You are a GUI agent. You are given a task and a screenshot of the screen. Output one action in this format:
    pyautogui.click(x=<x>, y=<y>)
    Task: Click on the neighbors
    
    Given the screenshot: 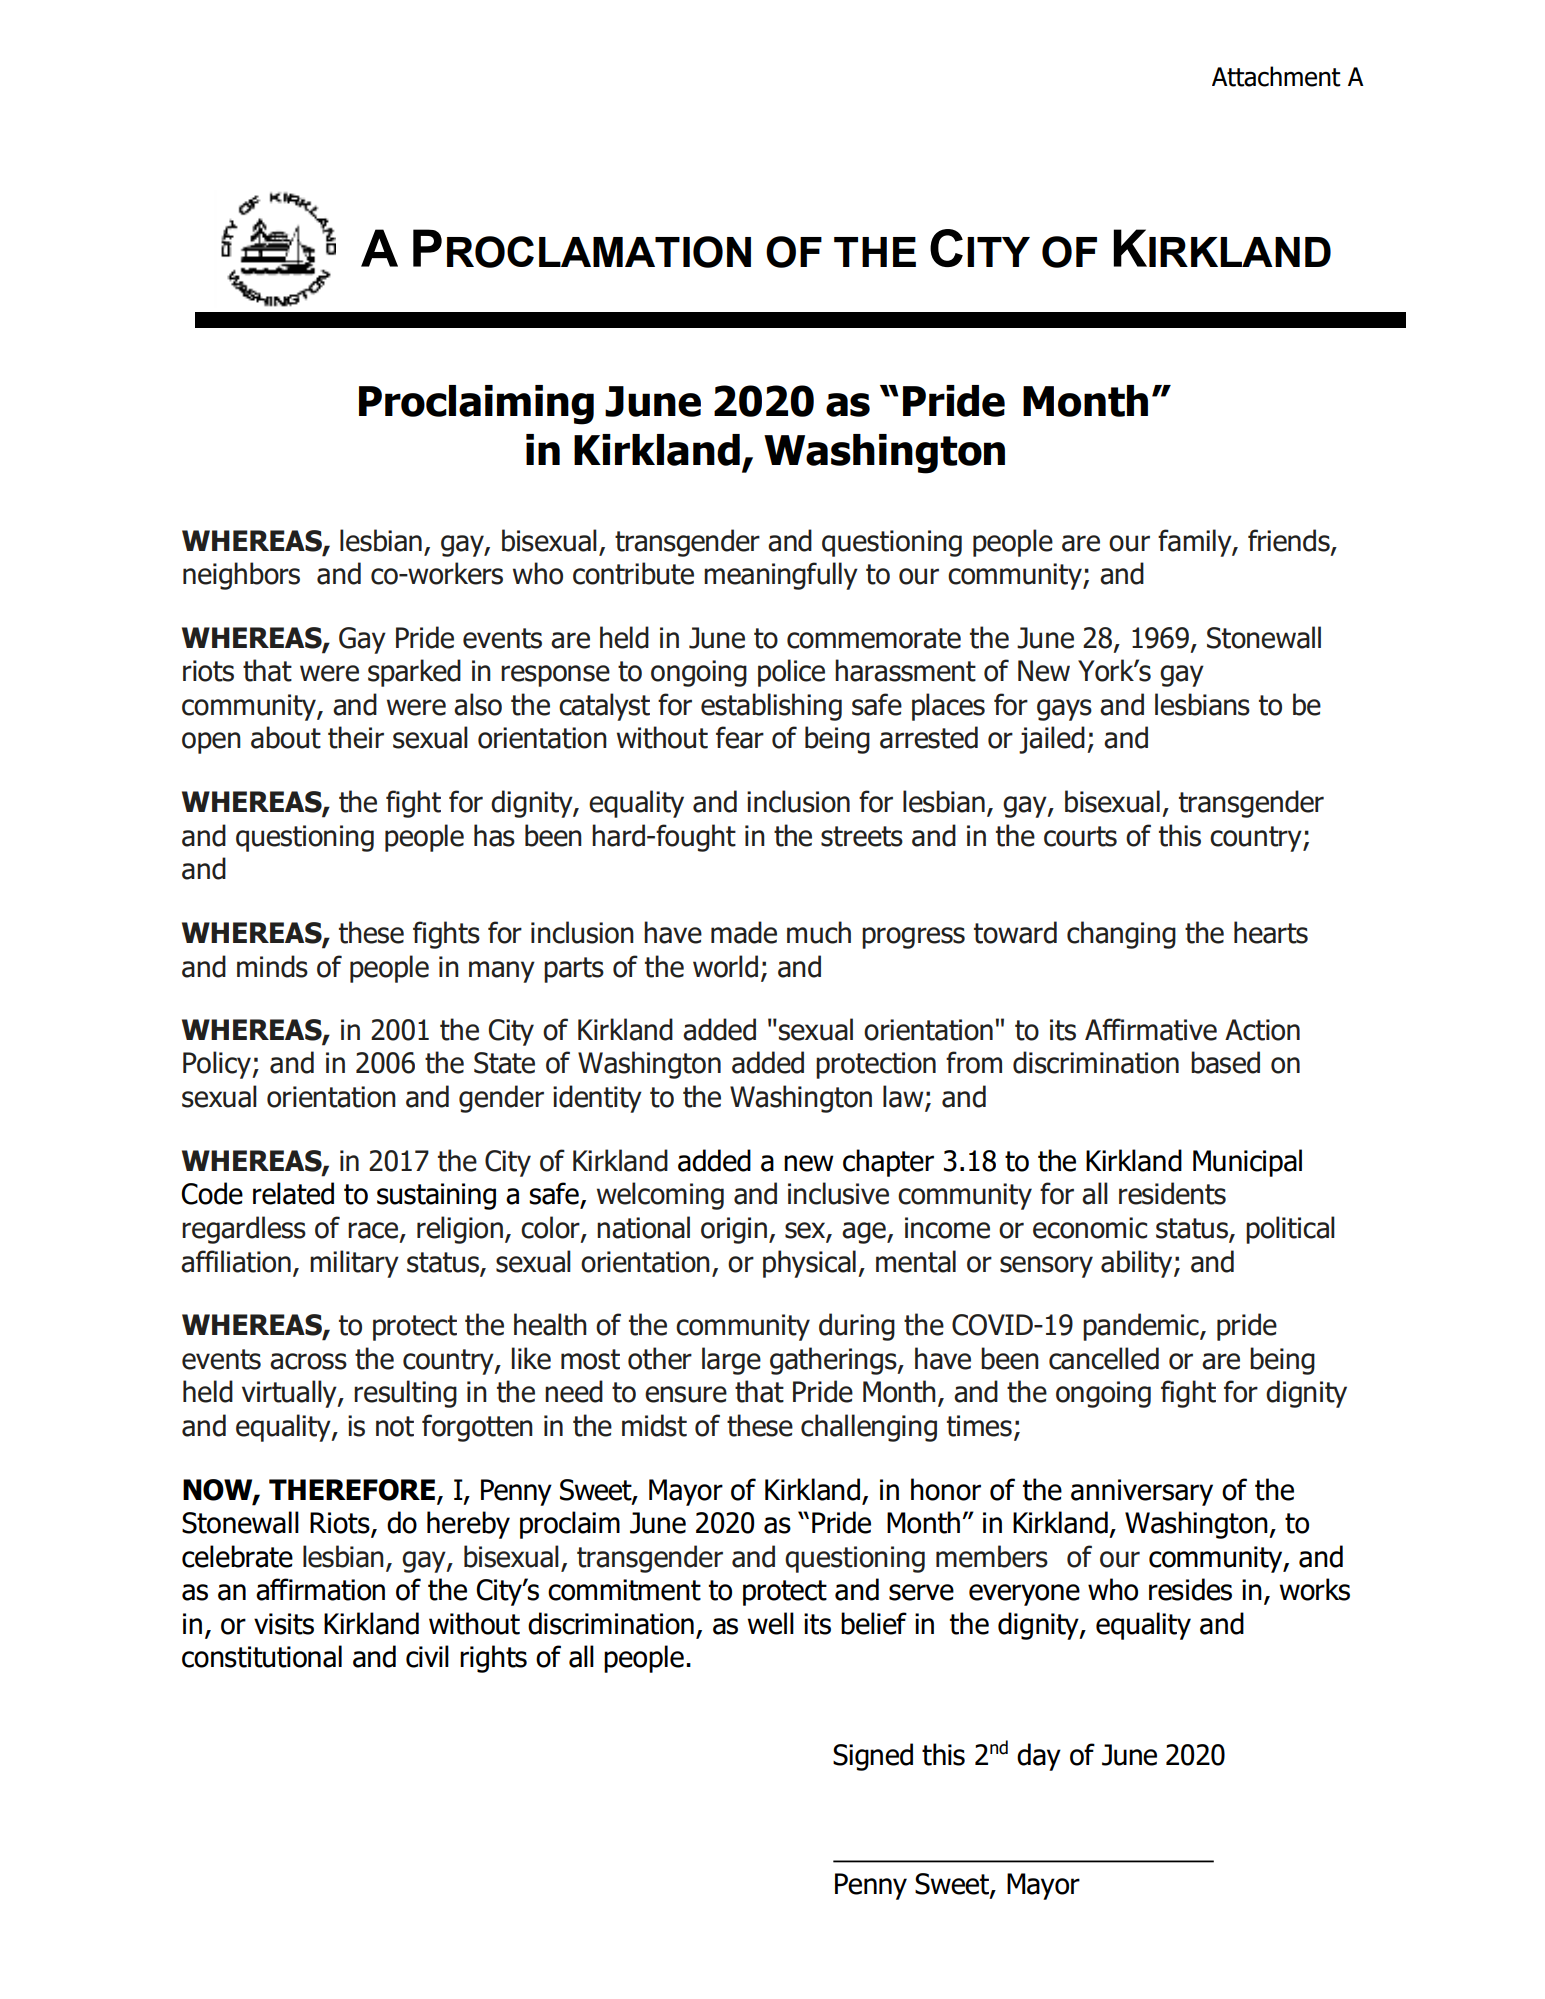 What is the action you would take?
    pyautogui.click(x=241, y=576)
